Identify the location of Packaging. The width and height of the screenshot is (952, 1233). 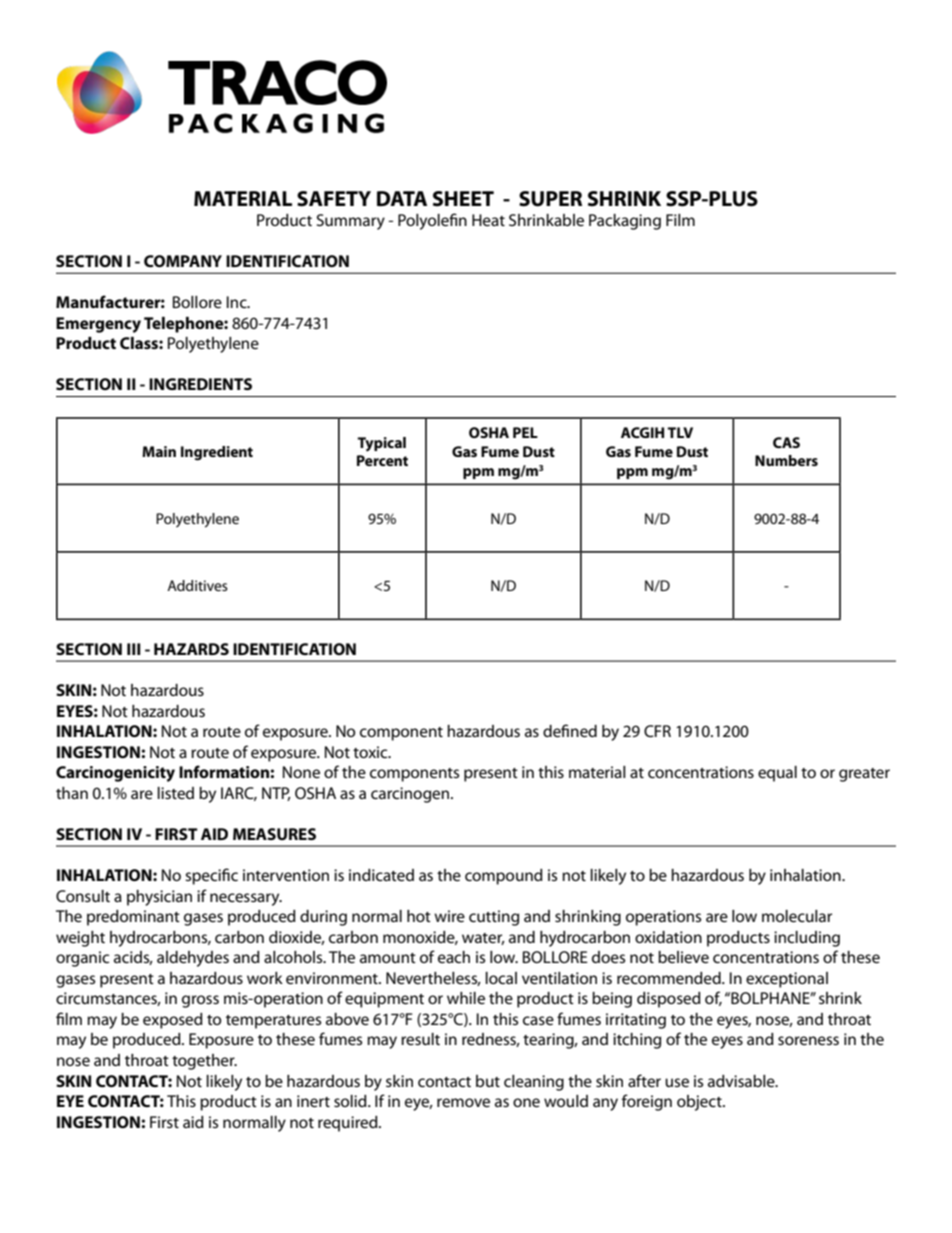
(625, 222).
